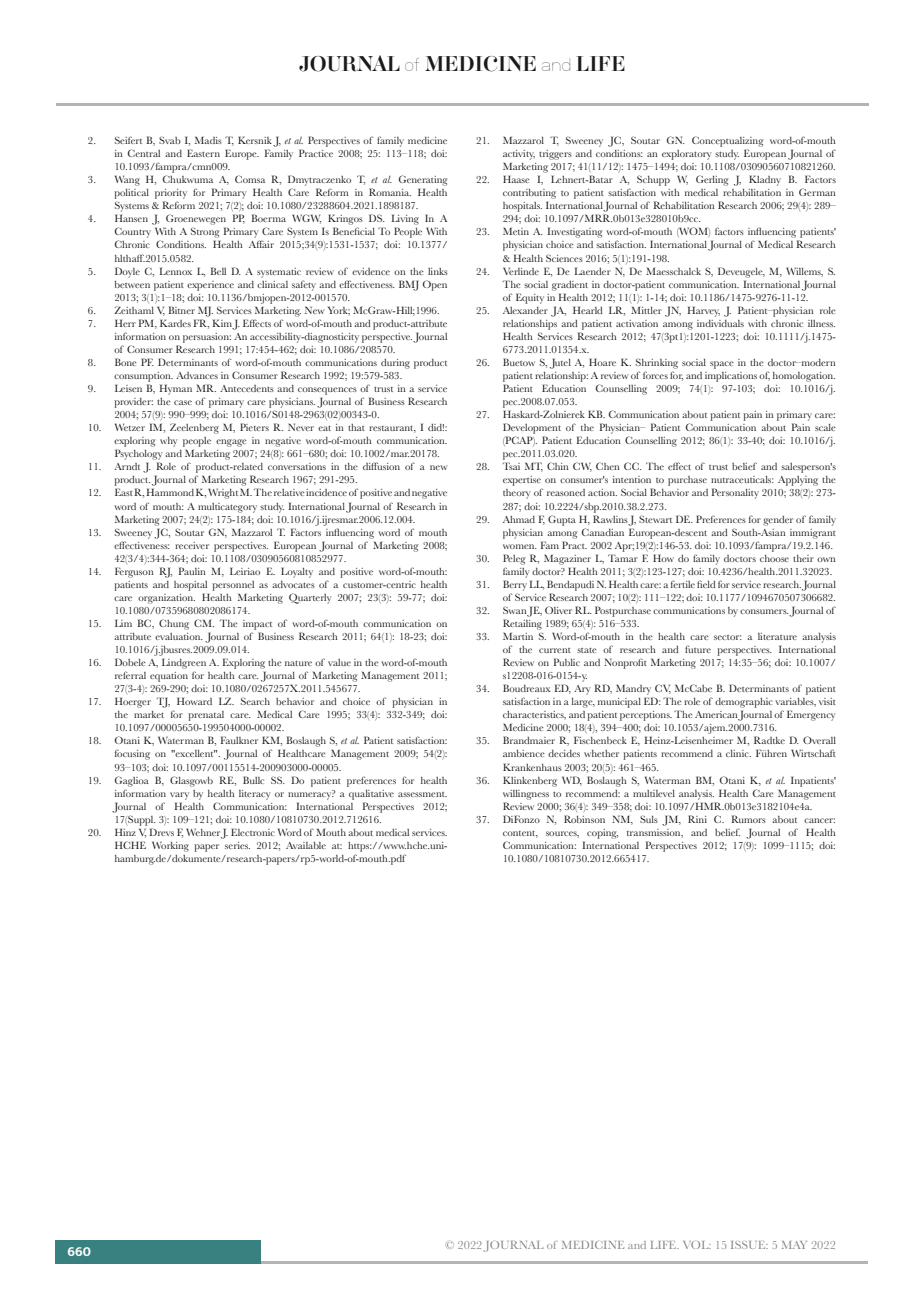 This screenshot has width=924, height=1308. Describe the element at coordinates (519, 155) in the screenshot. I see `activity` at that location.
